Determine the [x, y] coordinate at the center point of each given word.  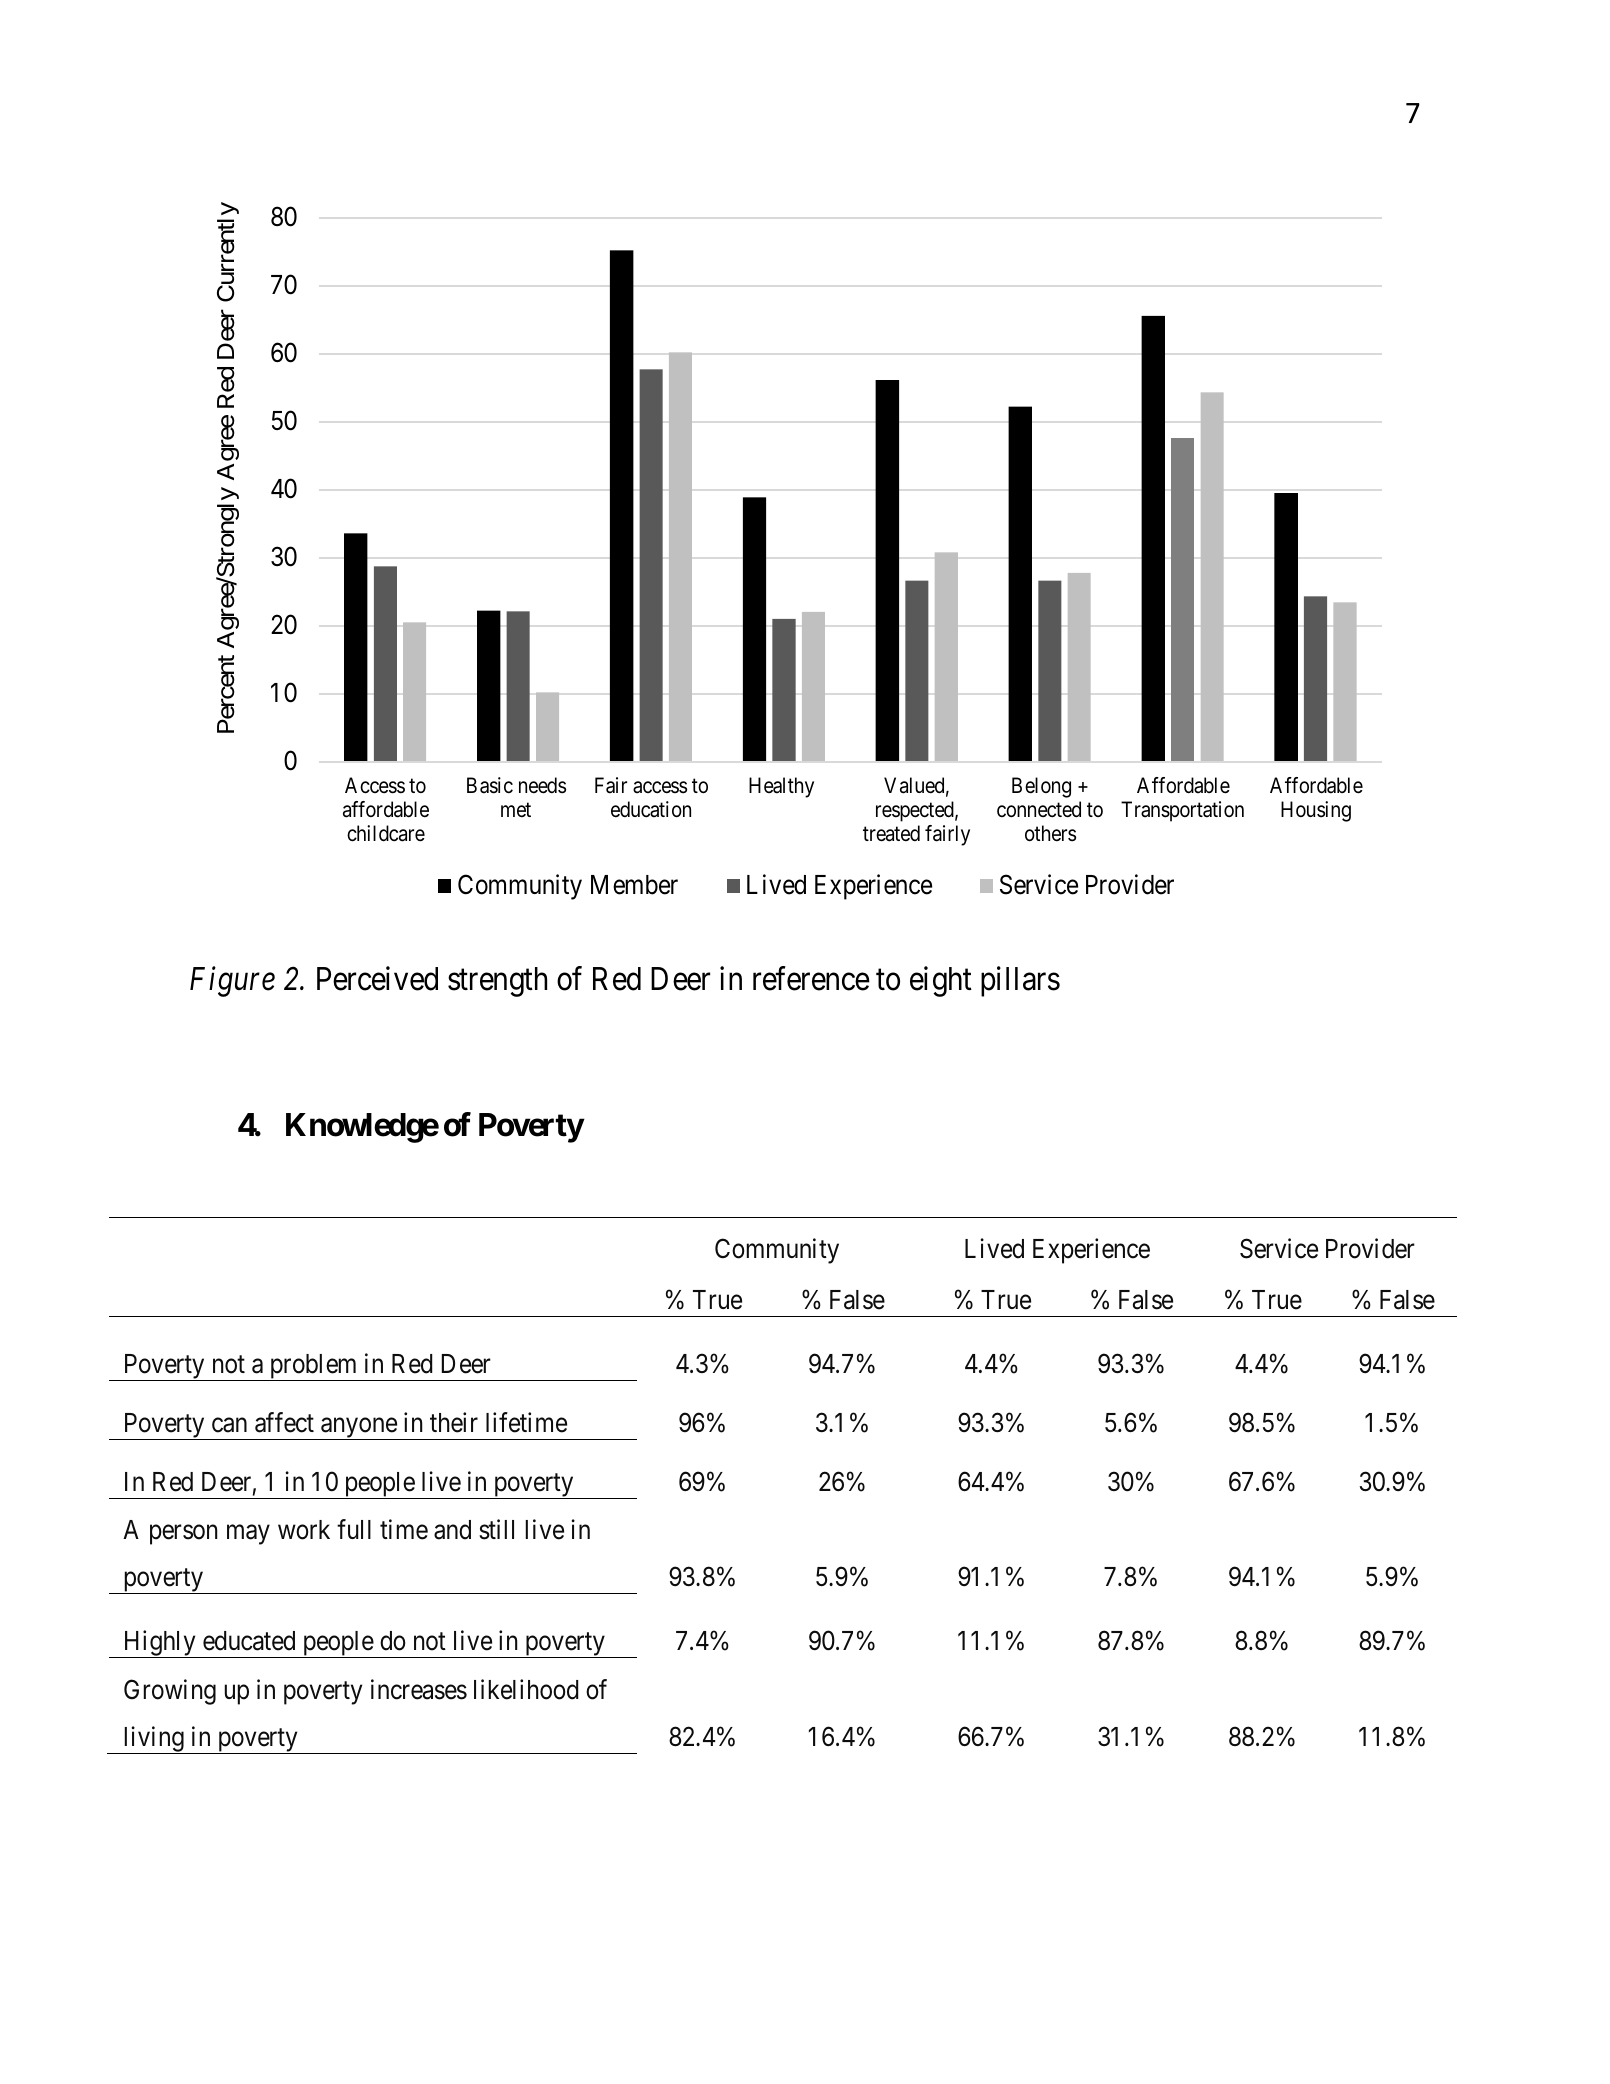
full [354, 1529]
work [304, 1530]
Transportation [1182, 811]
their [454, 1422]
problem [313, 1367]
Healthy [781, 787]
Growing [170, 1692]
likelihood [526, 1689]
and [452, 1530]
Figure [232, 982]
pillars [1020, 982]
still [496, 1529]
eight [941, 982]
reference [811, 979]
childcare [386, 833]
